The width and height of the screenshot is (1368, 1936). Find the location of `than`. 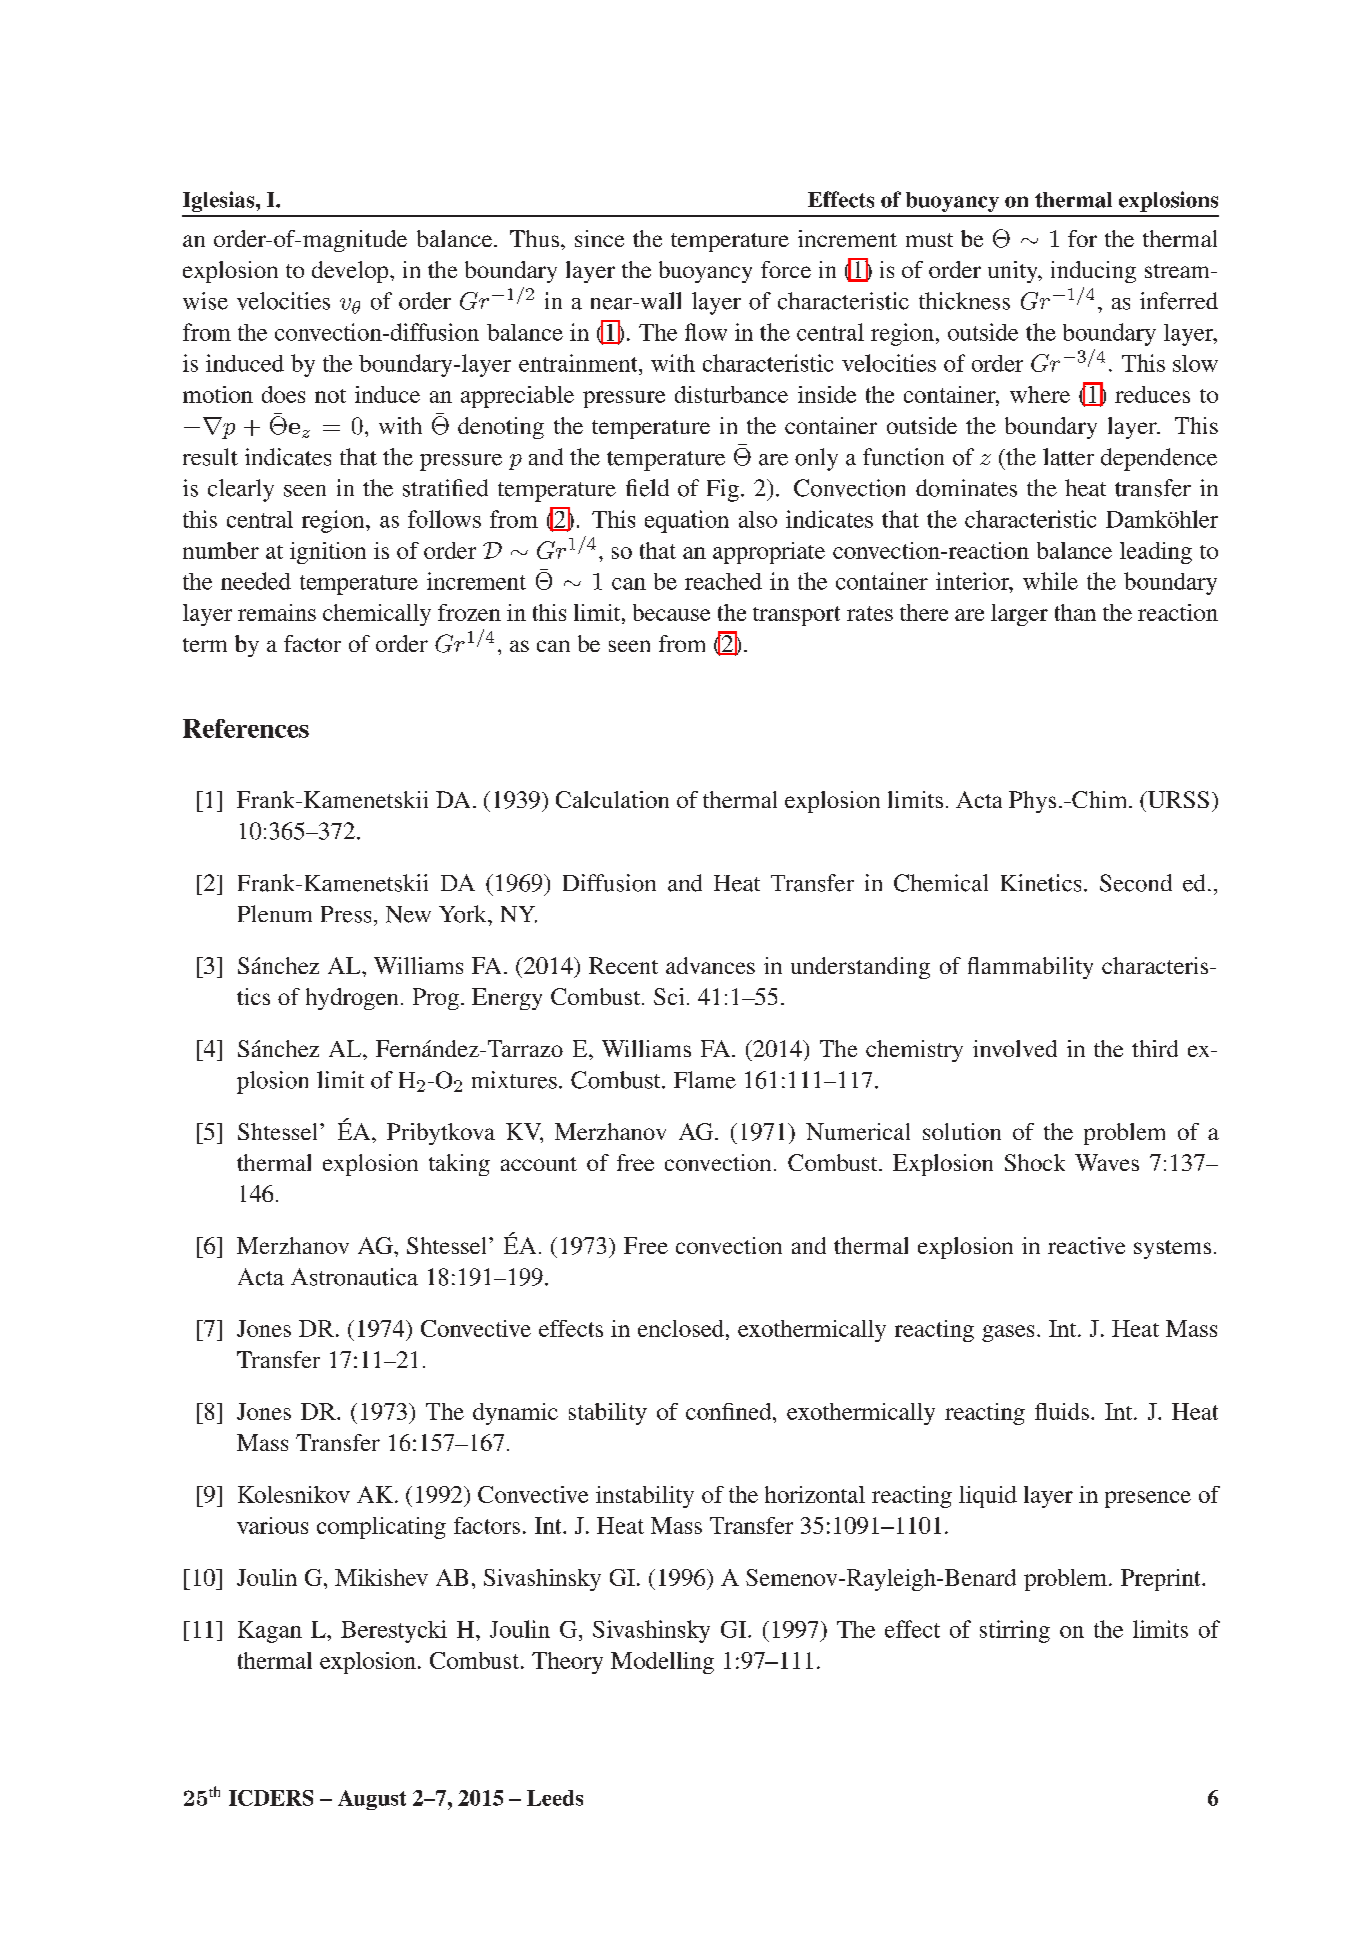

than is located at coordinates (1075, 612).
